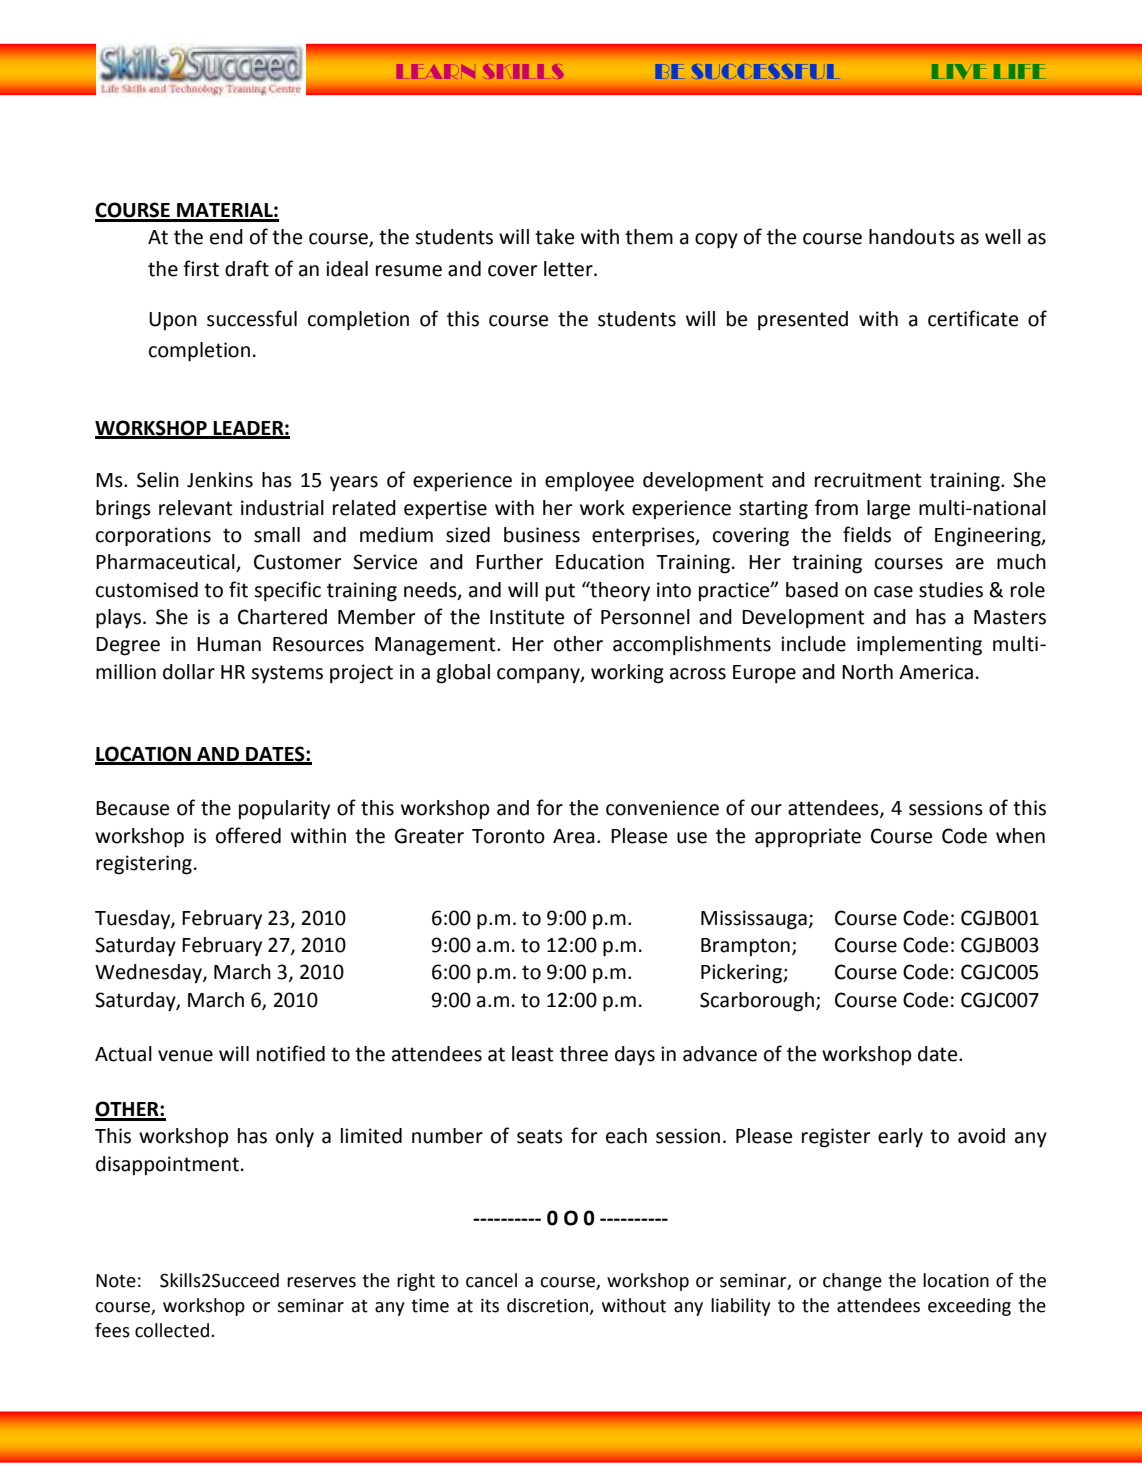 The height and width of the document is (1478, 1142). What do you see at coordinates (969, 1307) in the document?
I see `exceeding` at bounding box center [969, 1307].
